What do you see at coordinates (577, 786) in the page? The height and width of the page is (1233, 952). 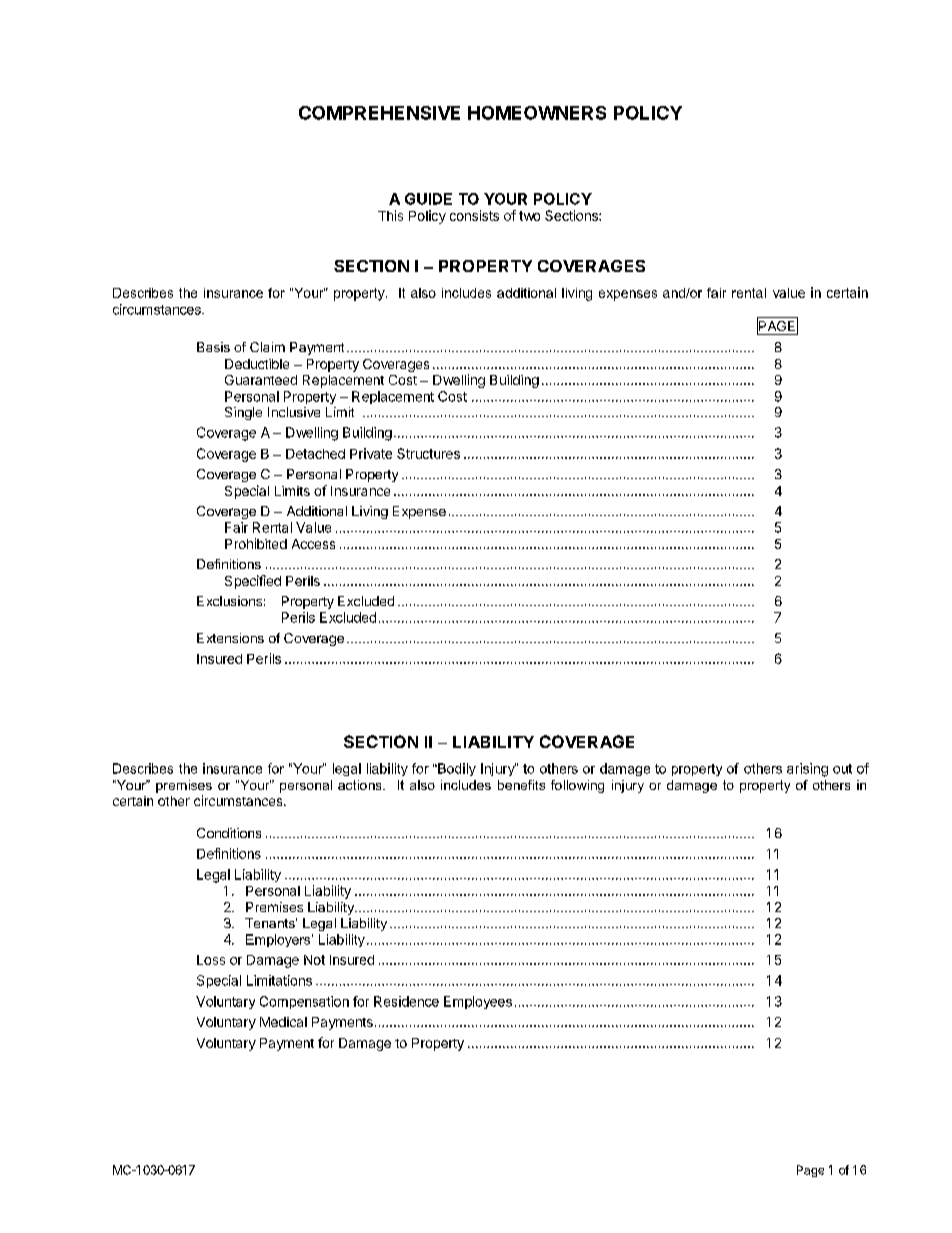 I see `following` at bounding box center [577, 786].
